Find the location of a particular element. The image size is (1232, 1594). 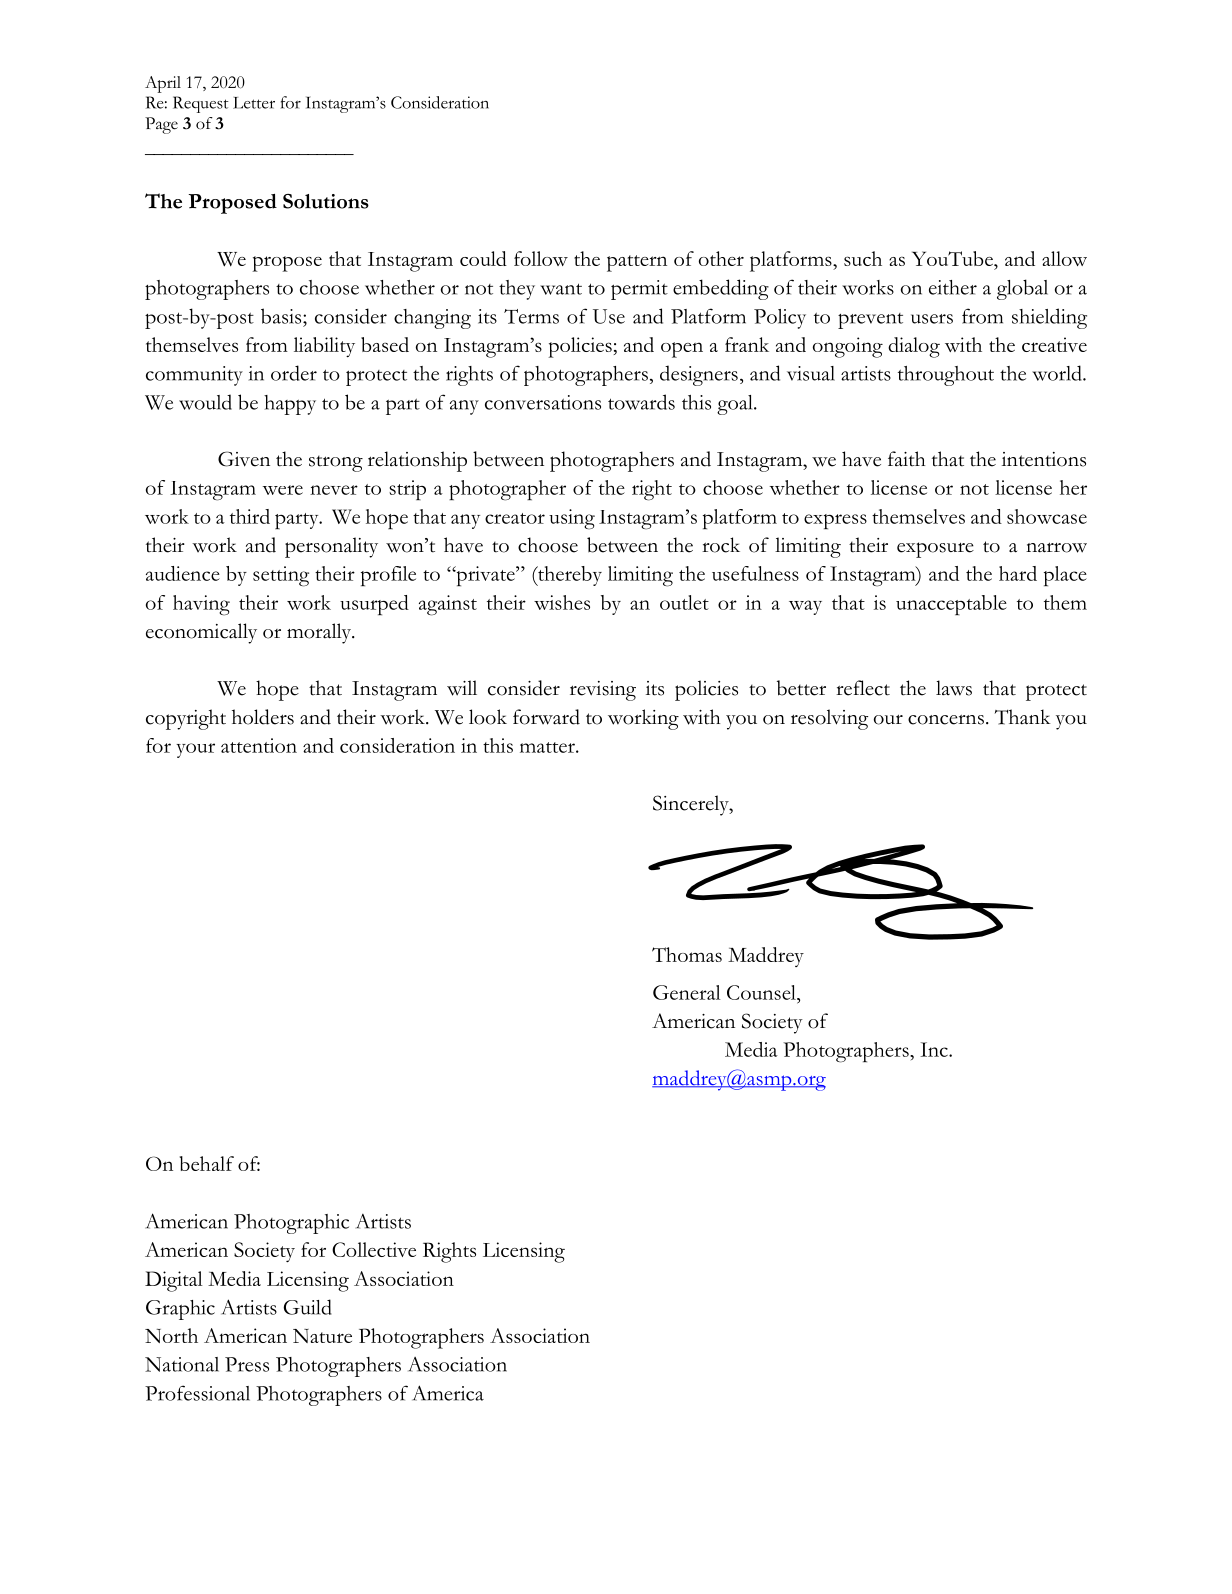

attention is located at coordinates (259, 745).
